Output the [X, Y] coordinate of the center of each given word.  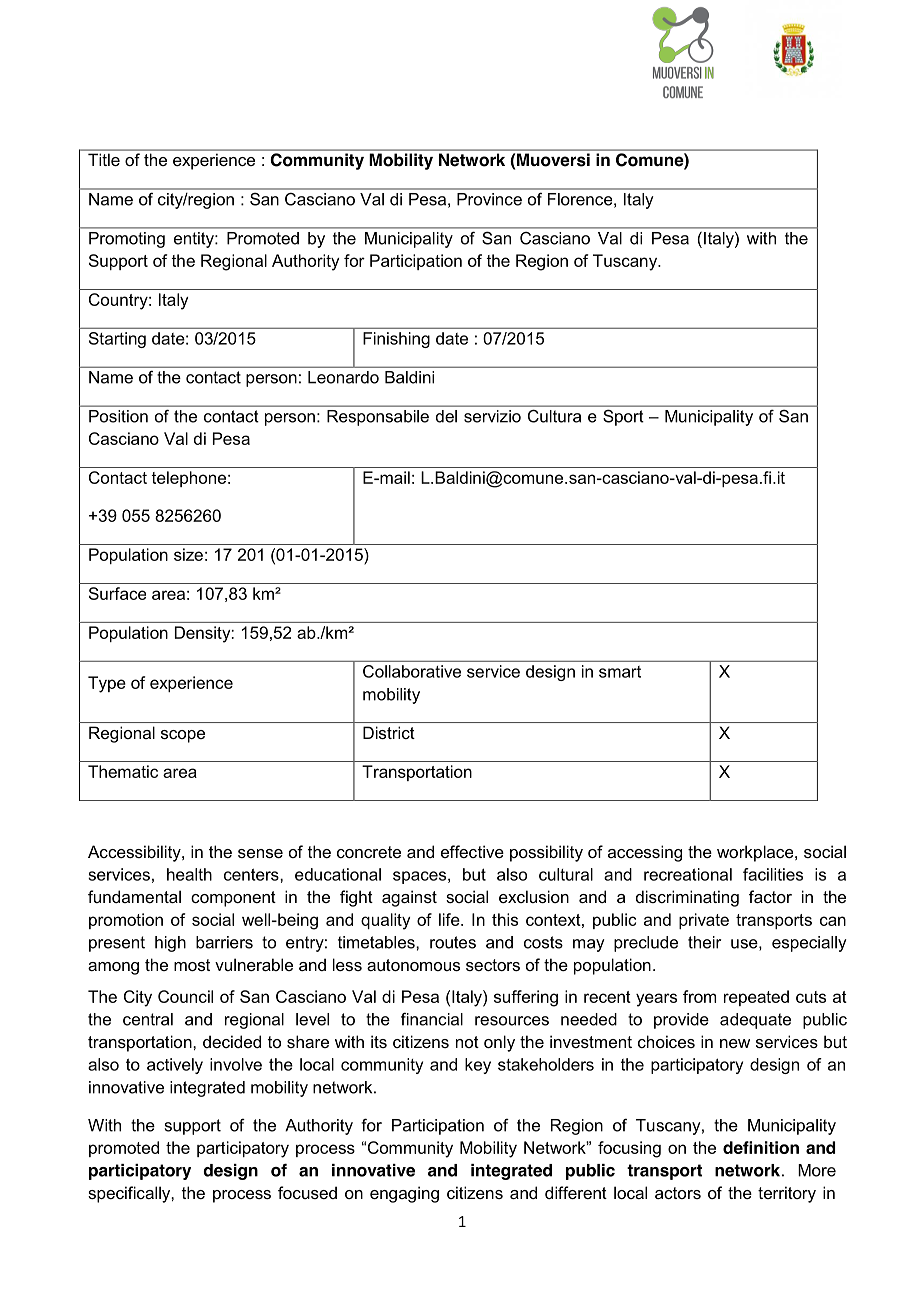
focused [307, 1192]
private [704, 921]
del [446, 416]
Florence [581, 199]
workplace [756, 853]
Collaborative [412, 671]
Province [489, 199]
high [170, 944]
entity [195, 240]
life [450, 919]
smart [620, 672]
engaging [404, 1194]
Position [118, 416]
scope [183, 736]
